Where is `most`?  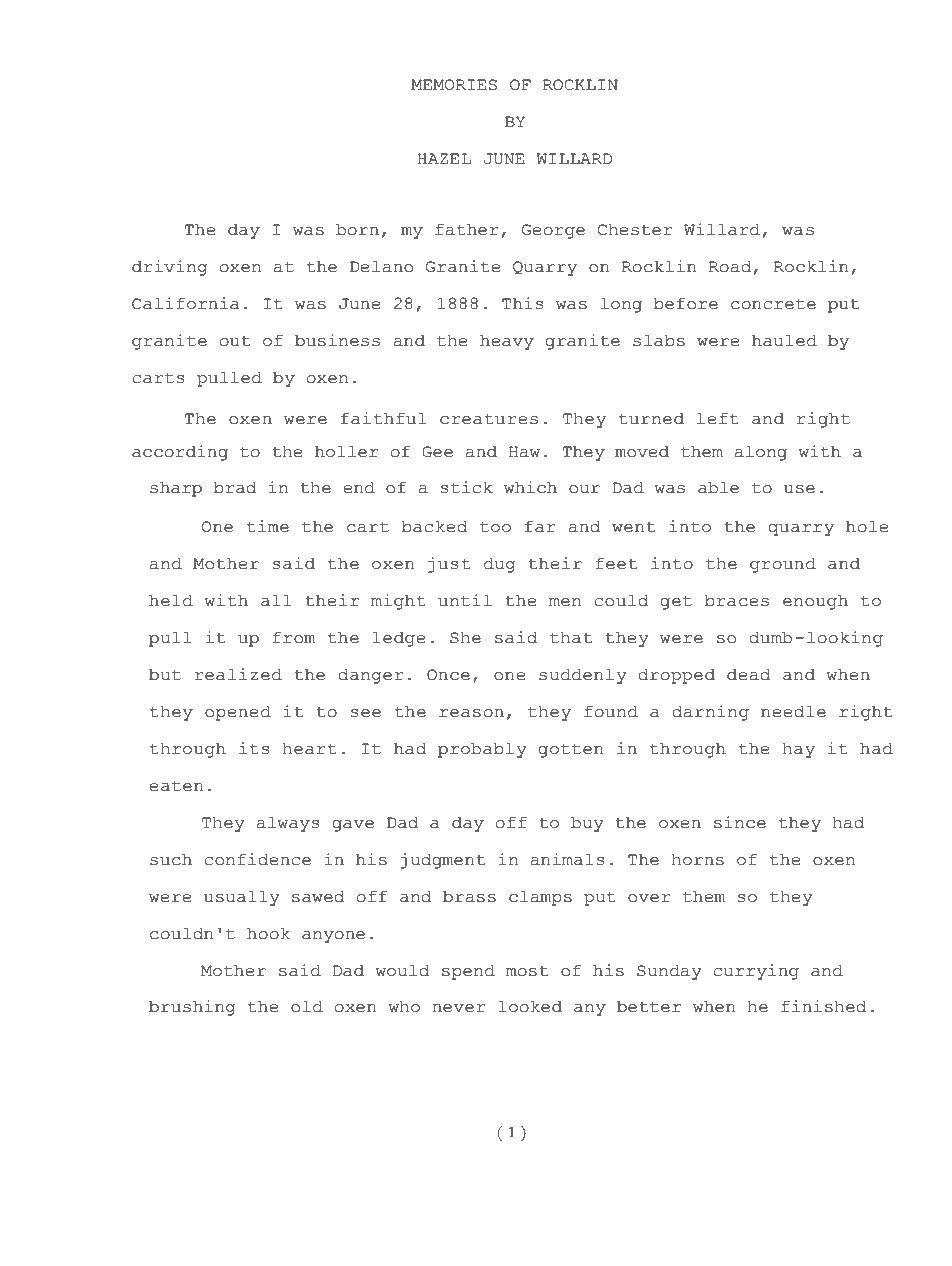
most is located at coordinates (527, 971).
